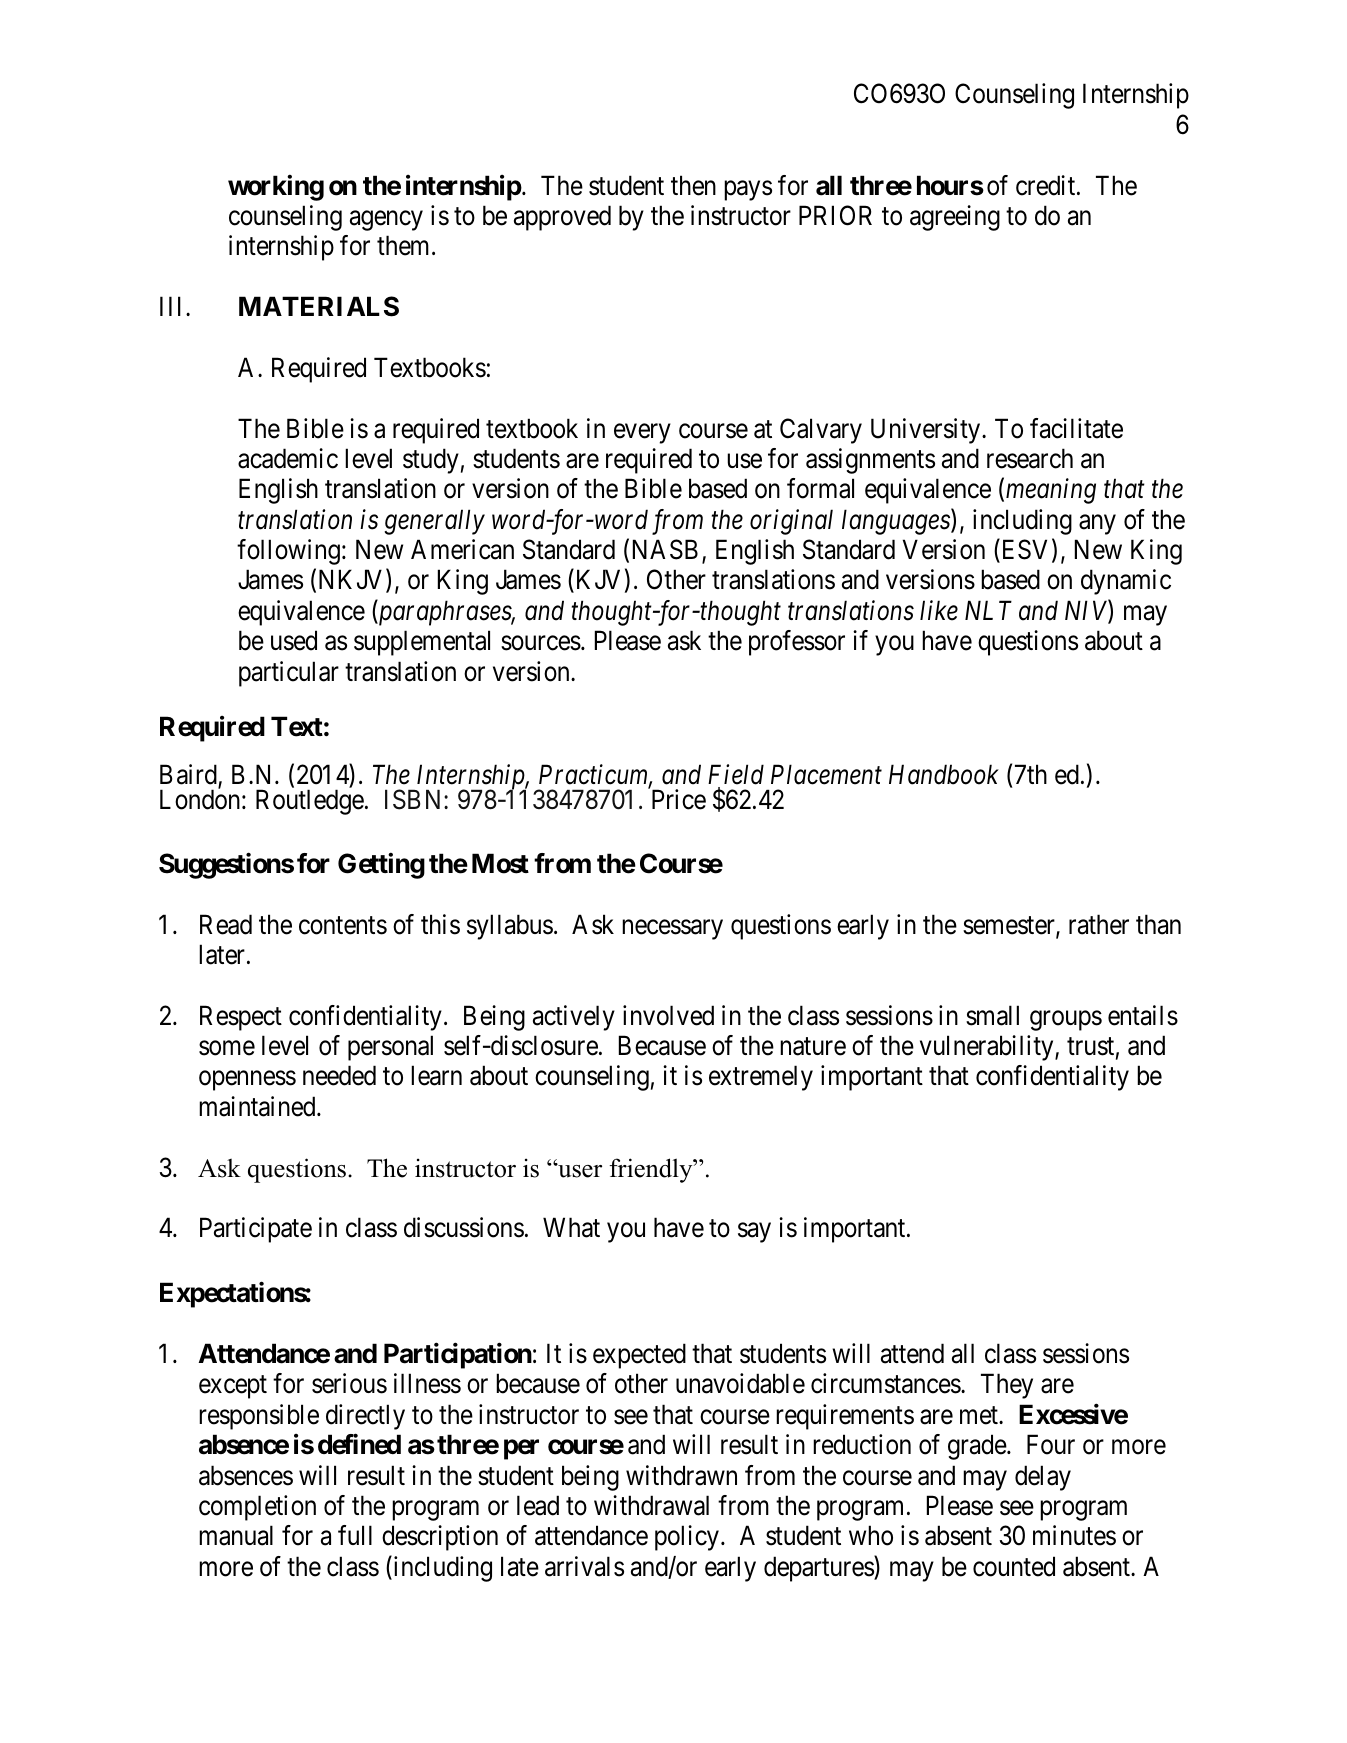  Describe the element at coordinates (386, 221) in the page. I see `agency` at that location.
